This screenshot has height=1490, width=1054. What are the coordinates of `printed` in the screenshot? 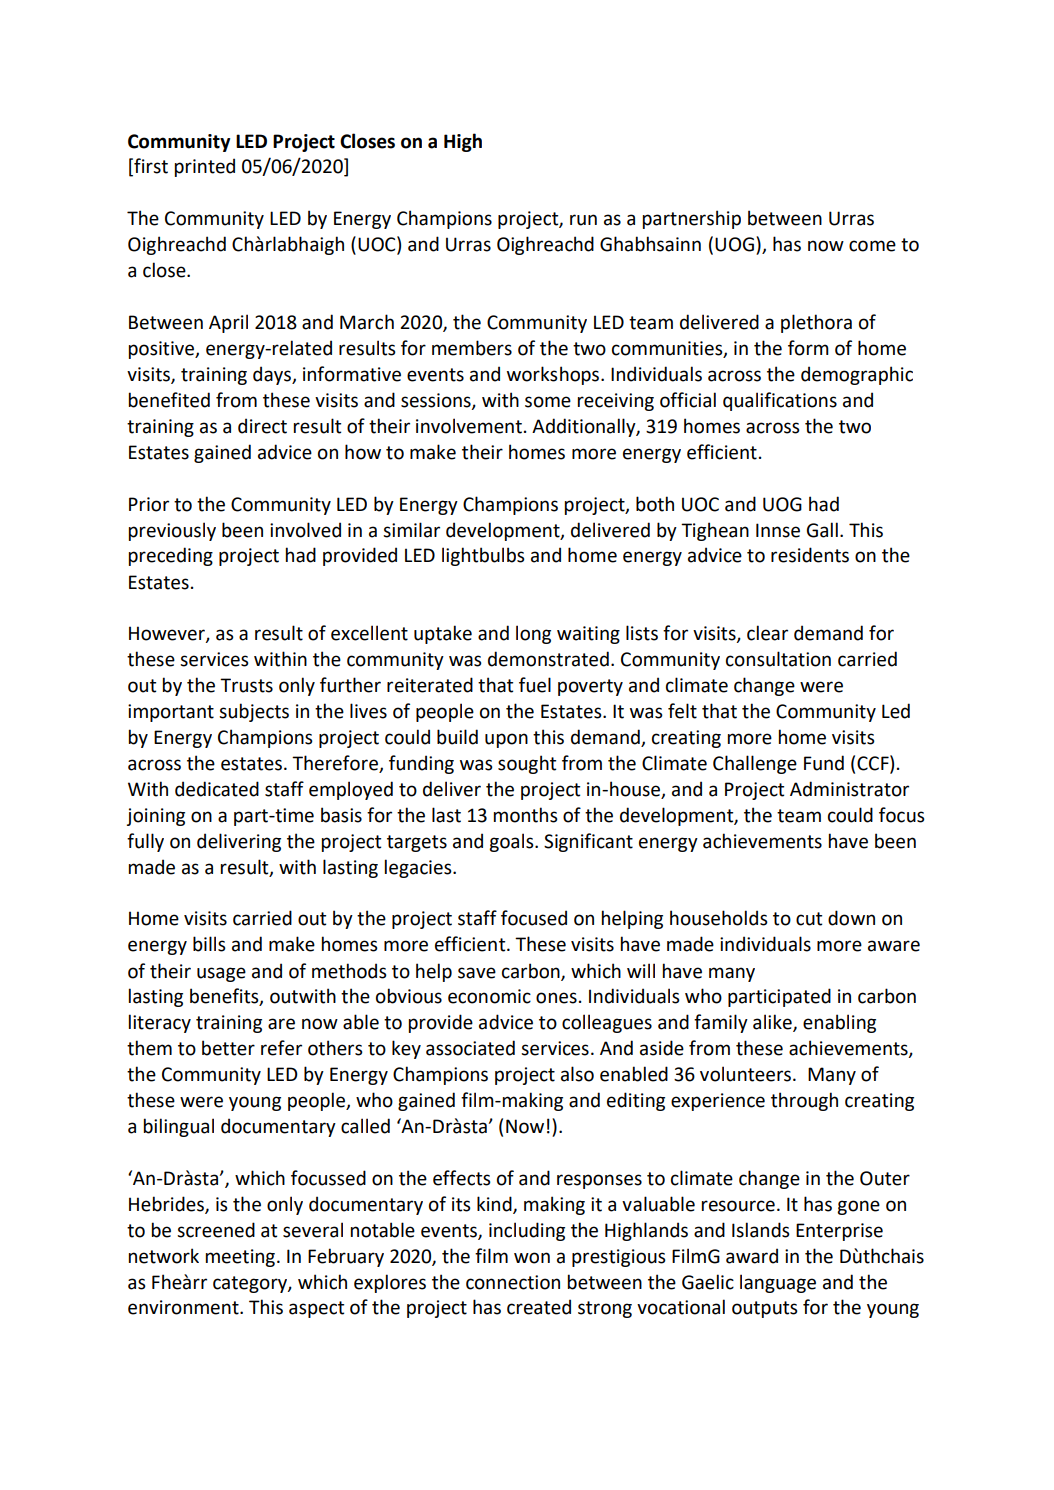 It's located at (205, 167).
